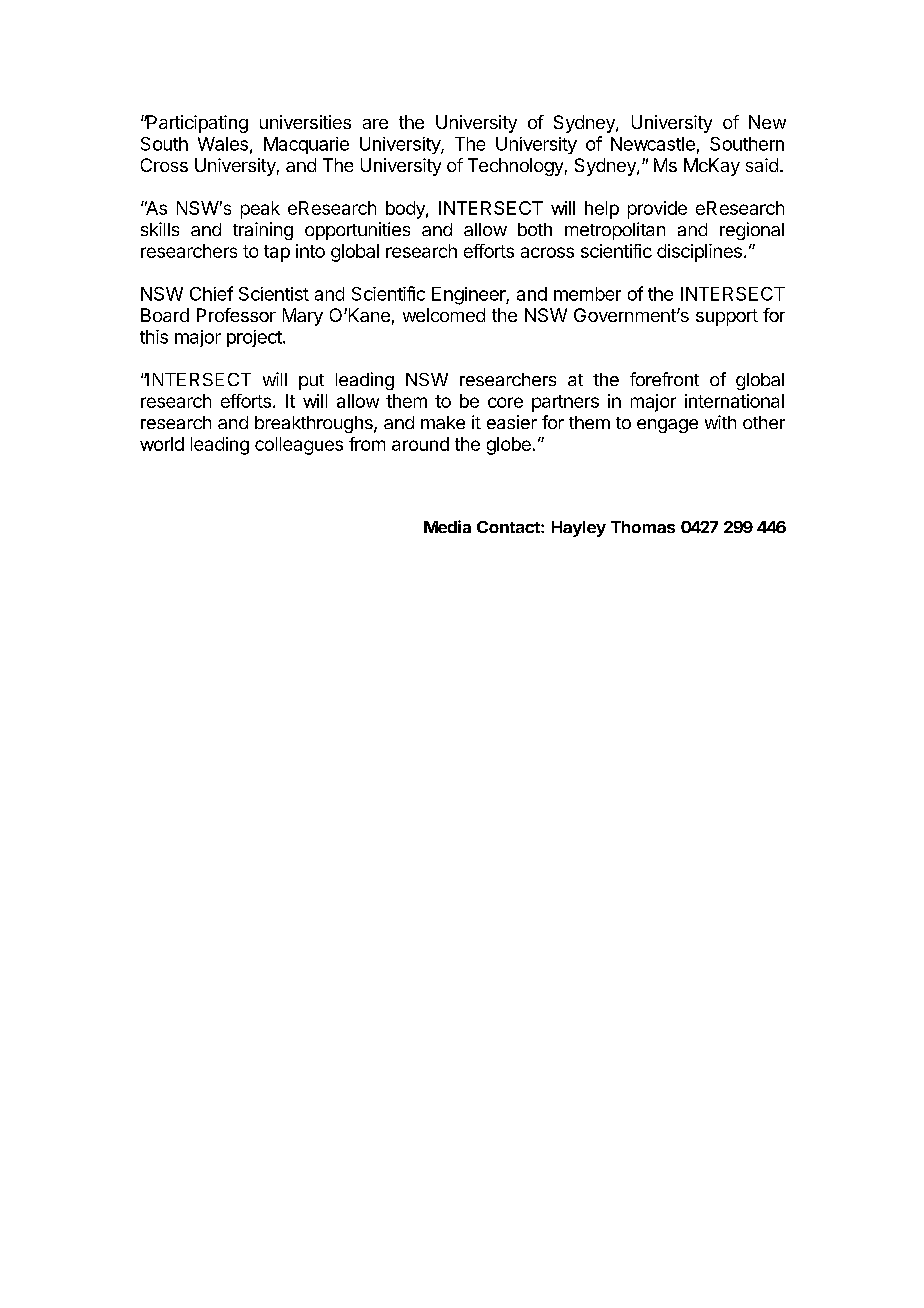 This screenshot has height=1308, width=924. Describe the element at coordinates (653, 144) in the screenshot. I see `Newcastle` at that location.
